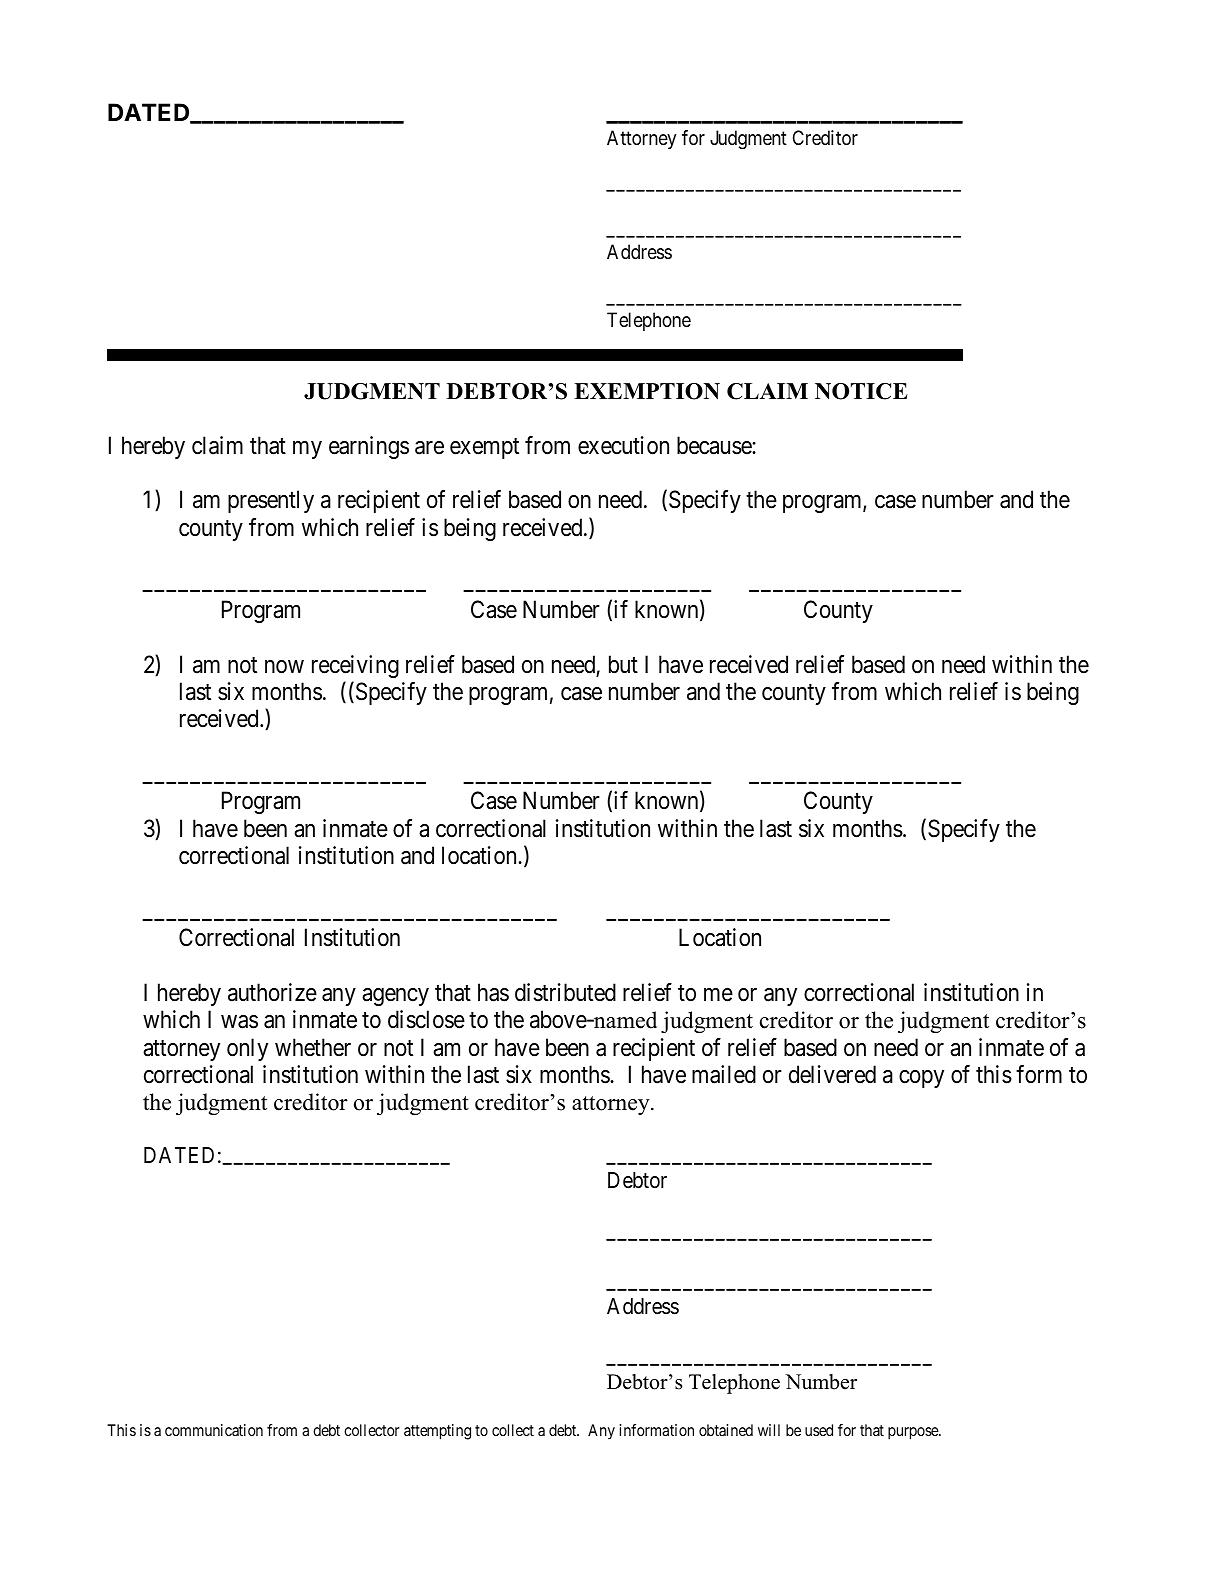 This document has width=1213, height=1570. What do you see at coordinates (565, 992) in the document?
I see `distributed` at bounding box center [565, 992].
